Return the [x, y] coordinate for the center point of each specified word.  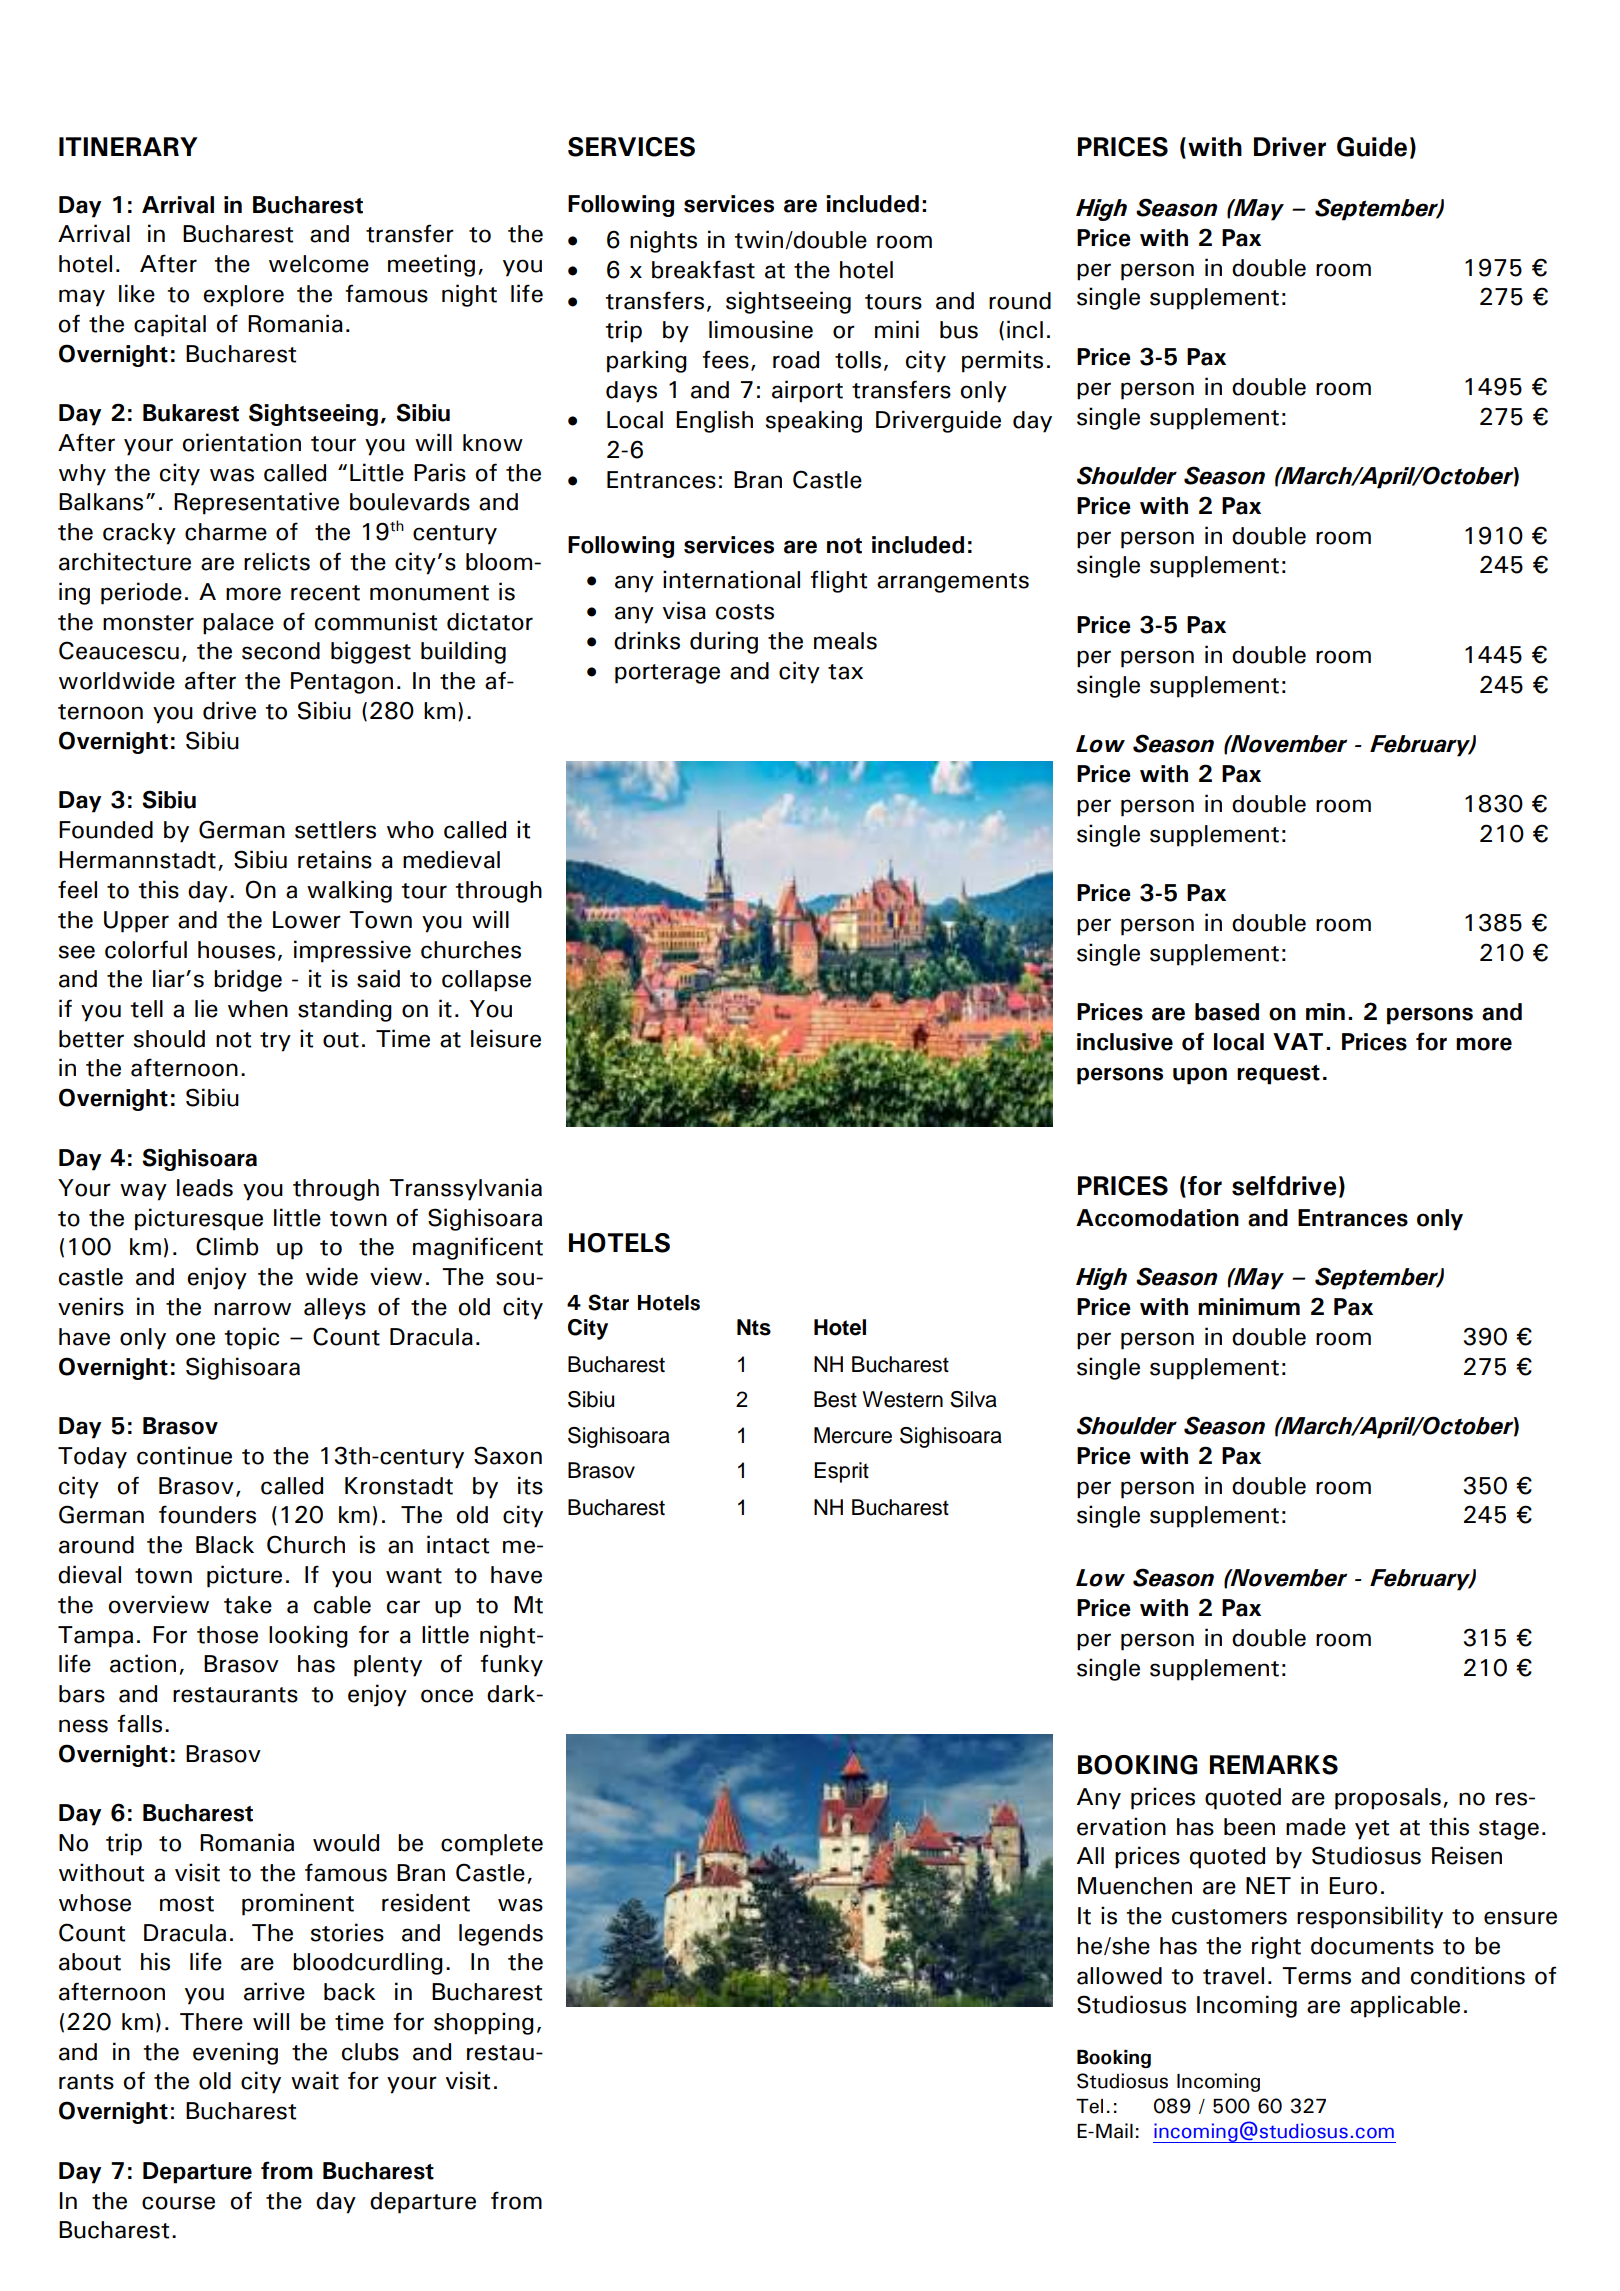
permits [1002, 361]
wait [315, 2080]
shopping [484, 2023]
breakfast [703, 269]
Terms [1316, 1976]
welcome [319, 264]
